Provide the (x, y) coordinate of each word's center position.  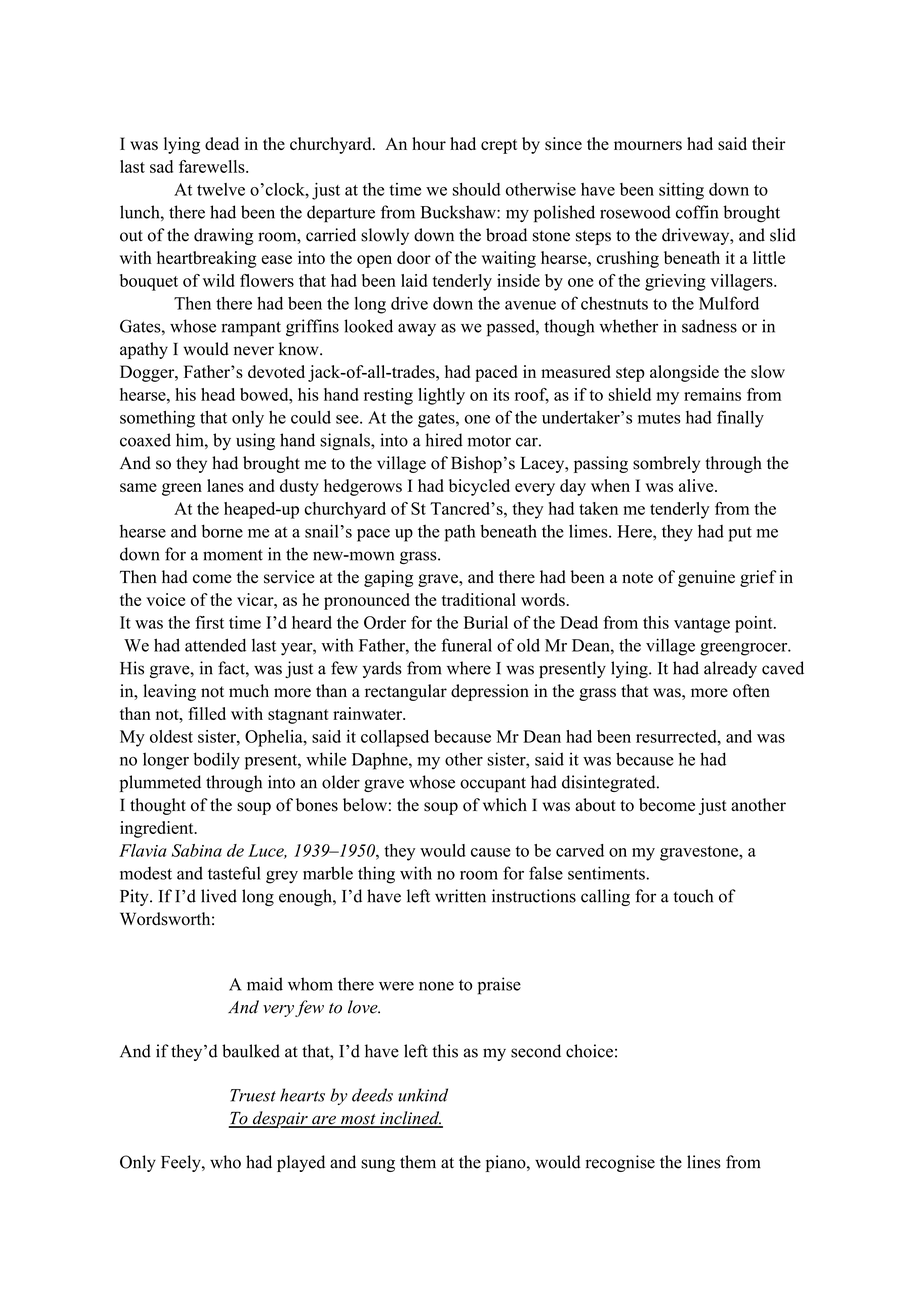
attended (215, 645)
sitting (681, 191)
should (477, 189)
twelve (221, 189)
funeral (466, 645)
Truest (253, 1095)
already (730, 669)
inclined (410, 1119)
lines (704, 1162)
